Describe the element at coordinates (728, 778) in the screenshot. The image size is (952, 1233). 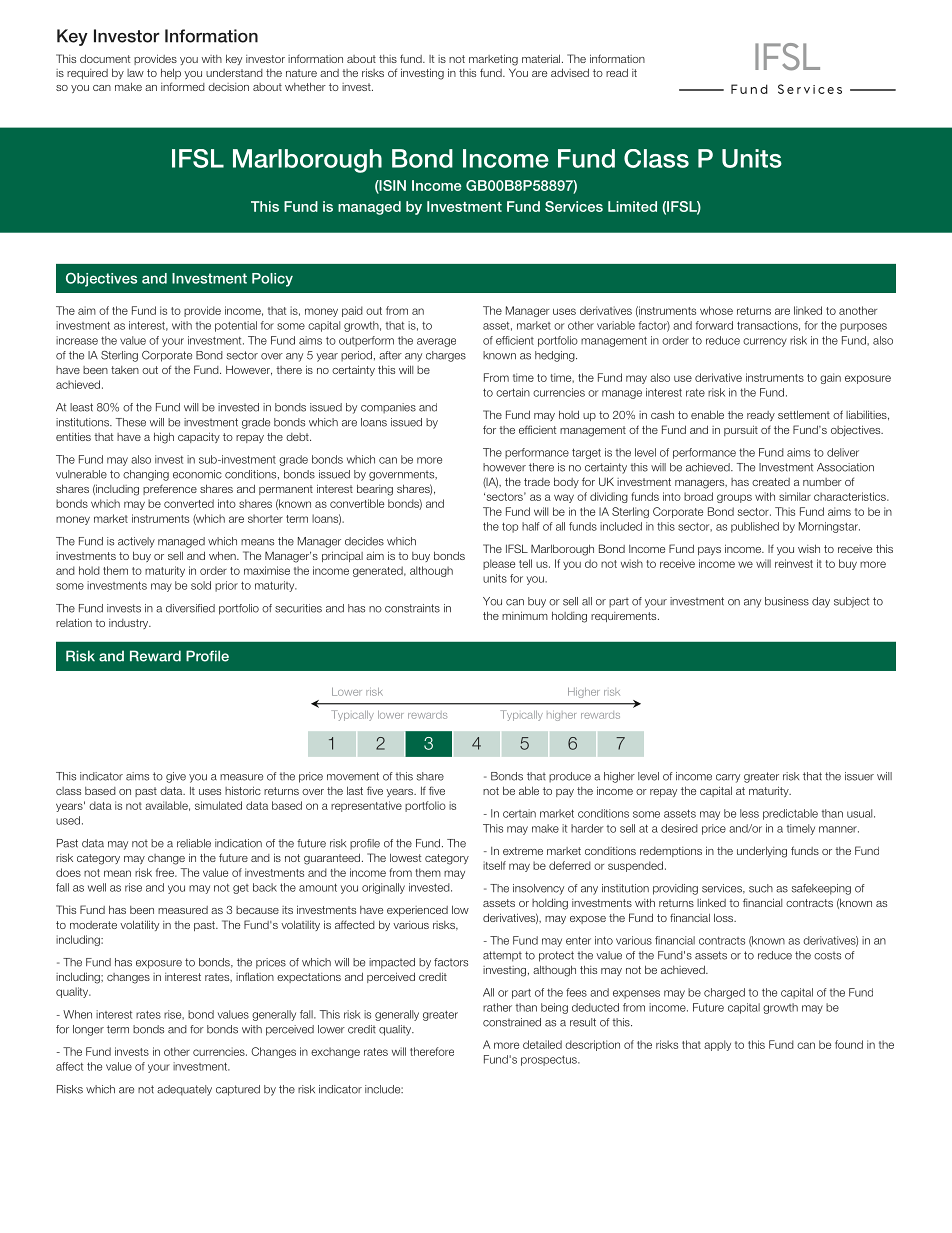
I see `carry` at that location.
